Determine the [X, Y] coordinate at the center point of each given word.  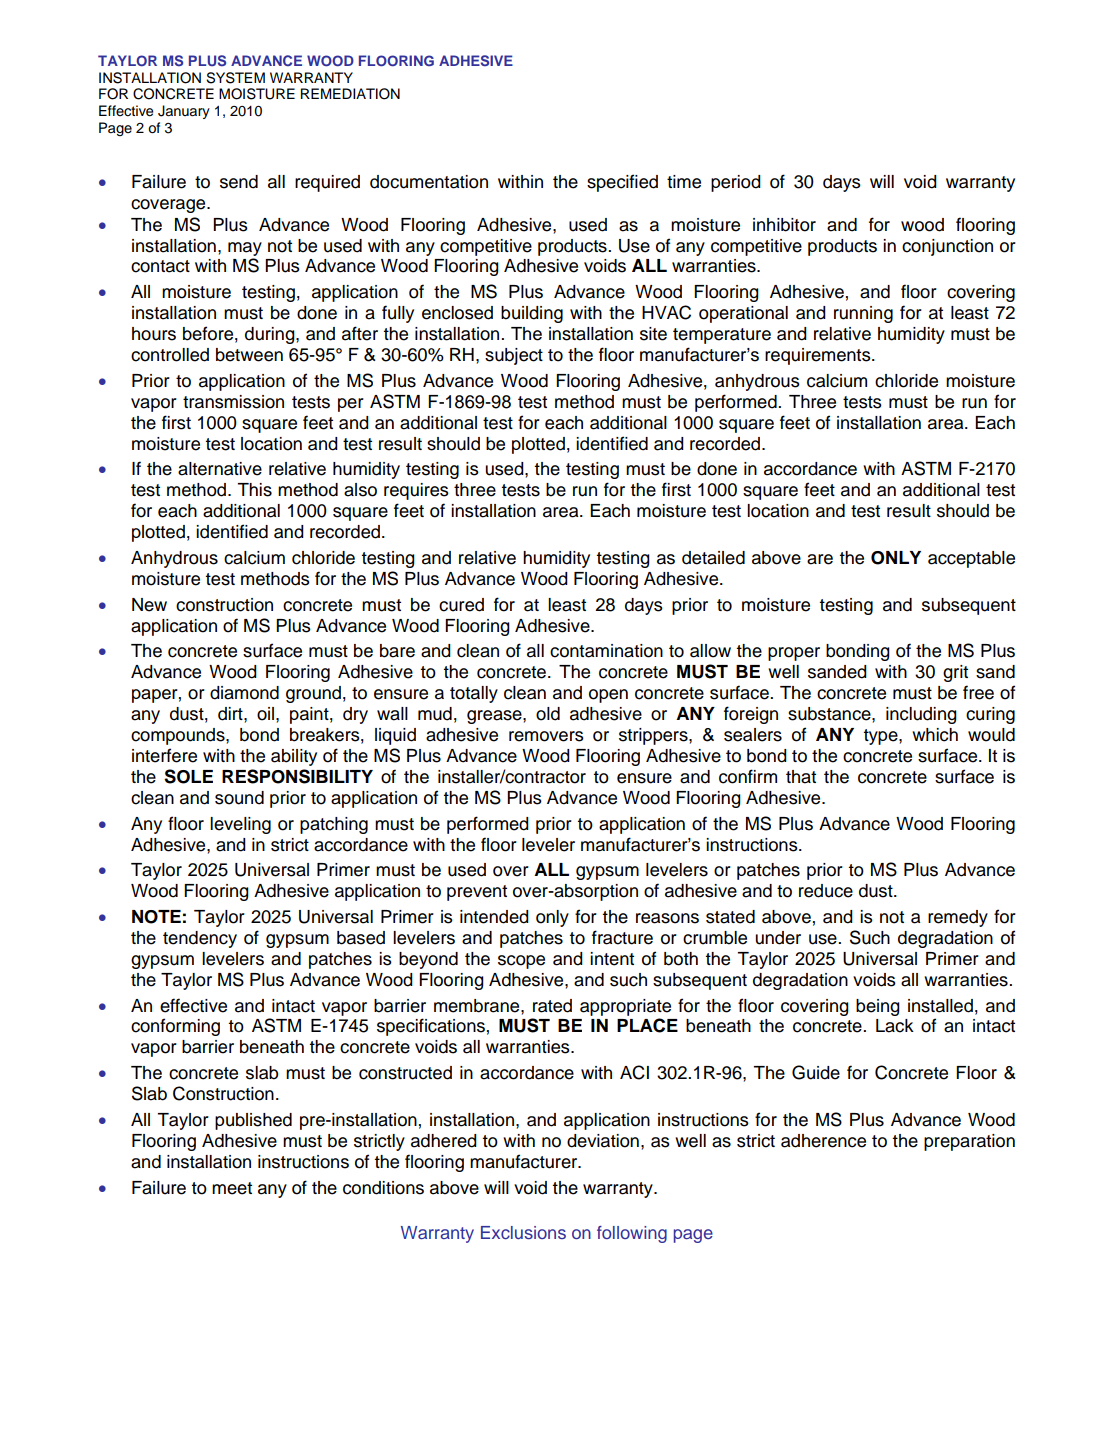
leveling [240, 825]
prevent [477, 893]
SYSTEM [235, 78]
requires [416, 491]
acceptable [971, 559]
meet [232, 1188]
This [254, 490]
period [736, 183]
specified [622, 183]
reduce [826, 891]
